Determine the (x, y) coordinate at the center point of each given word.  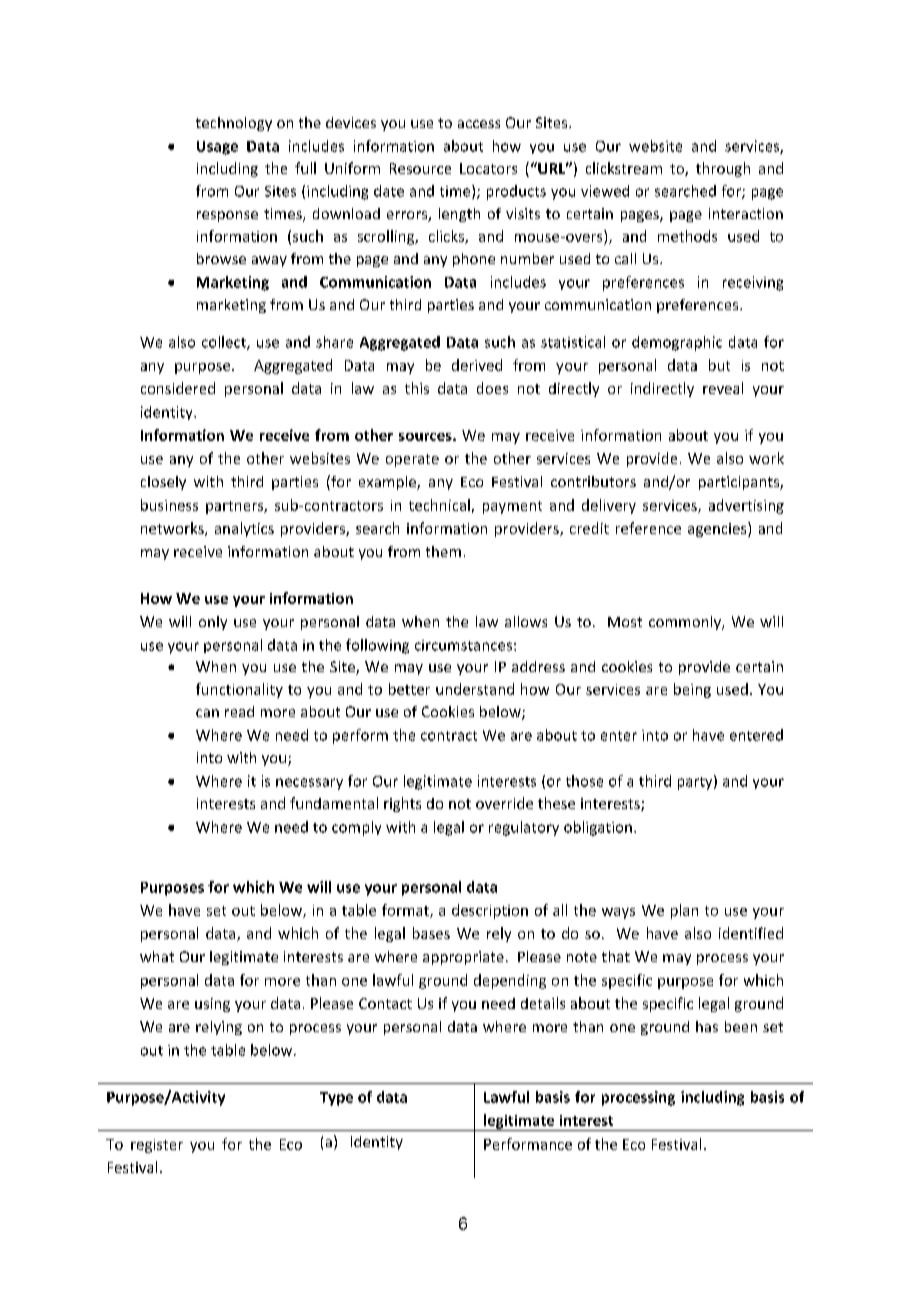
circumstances (463, 645)
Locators (488, 168)
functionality (239, 690)
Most (625, 622)
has (707, 1026)
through (723, 169)
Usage (217, 148)
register (157, 1146)
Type (336, 1099)
